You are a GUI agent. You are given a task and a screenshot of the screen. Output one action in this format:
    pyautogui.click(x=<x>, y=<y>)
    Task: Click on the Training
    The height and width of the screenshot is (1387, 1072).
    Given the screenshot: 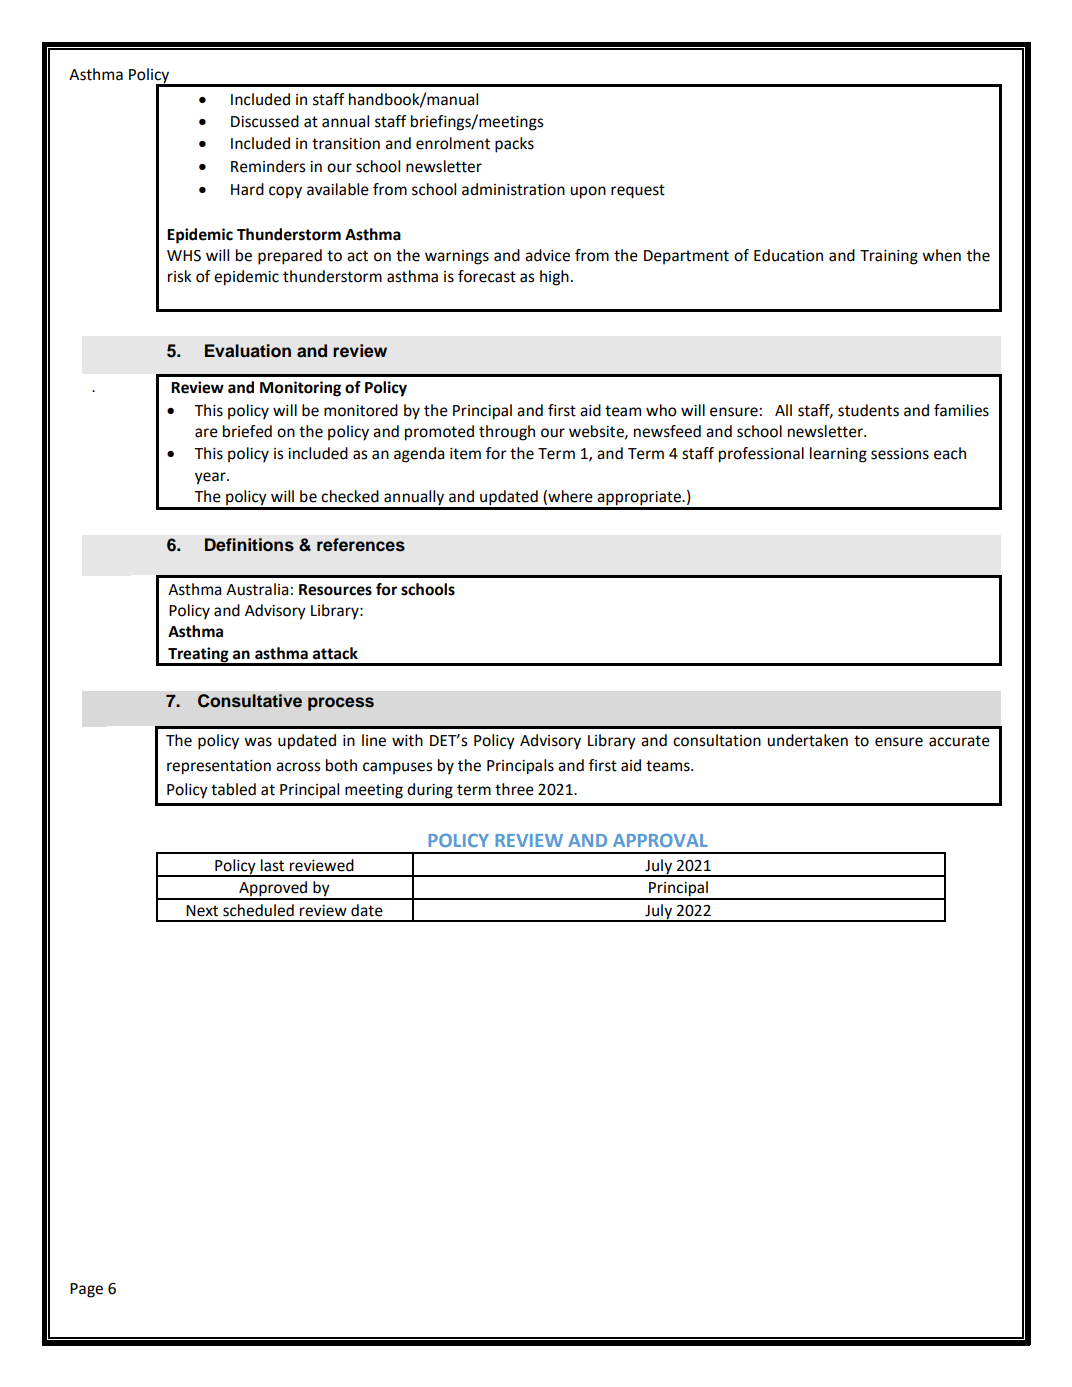 What is the action you would take?
    pyautogui.click(x=889, y=257)
